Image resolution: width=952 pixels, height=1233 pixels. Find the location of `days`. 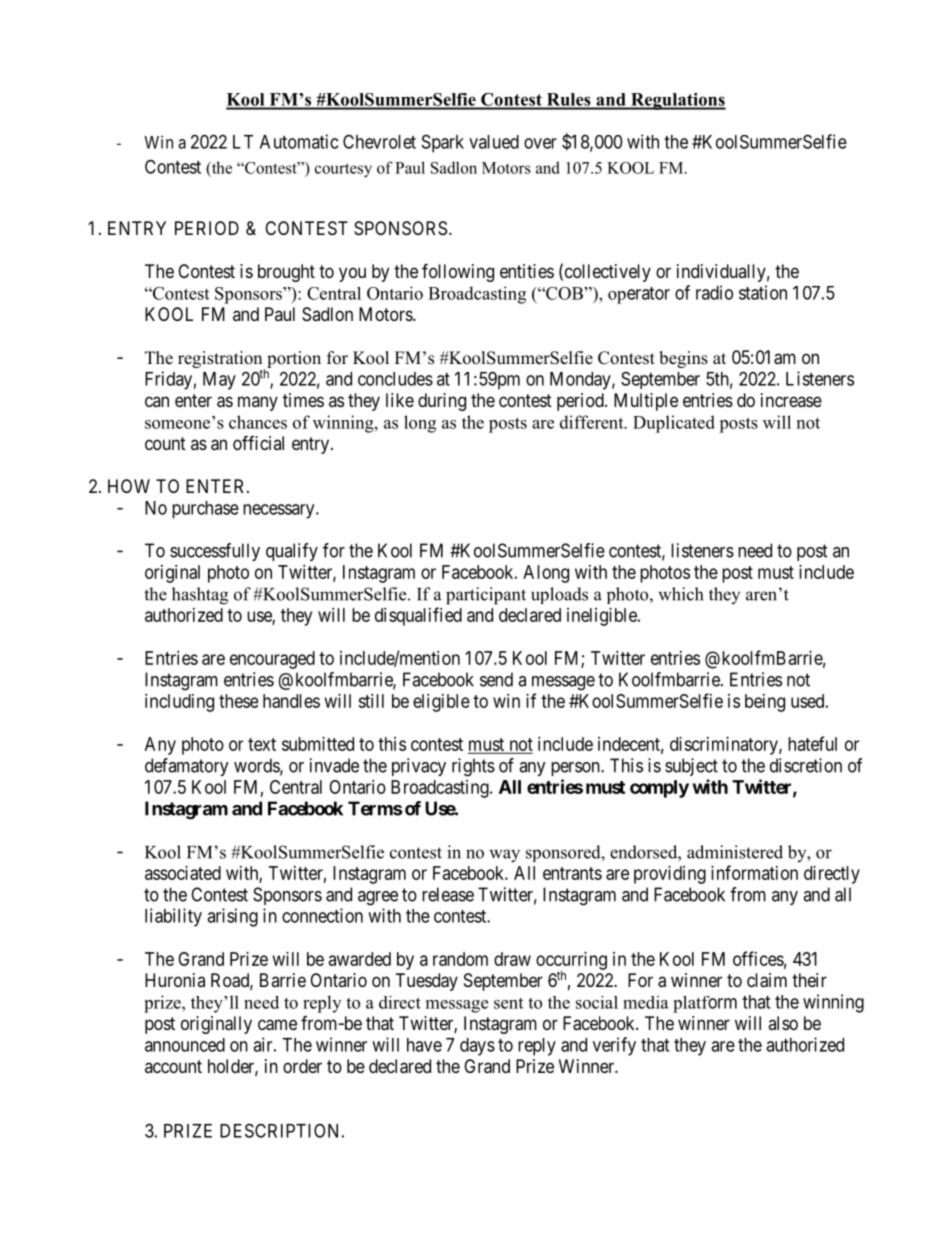

days is located at coordinates (477, 1047).
